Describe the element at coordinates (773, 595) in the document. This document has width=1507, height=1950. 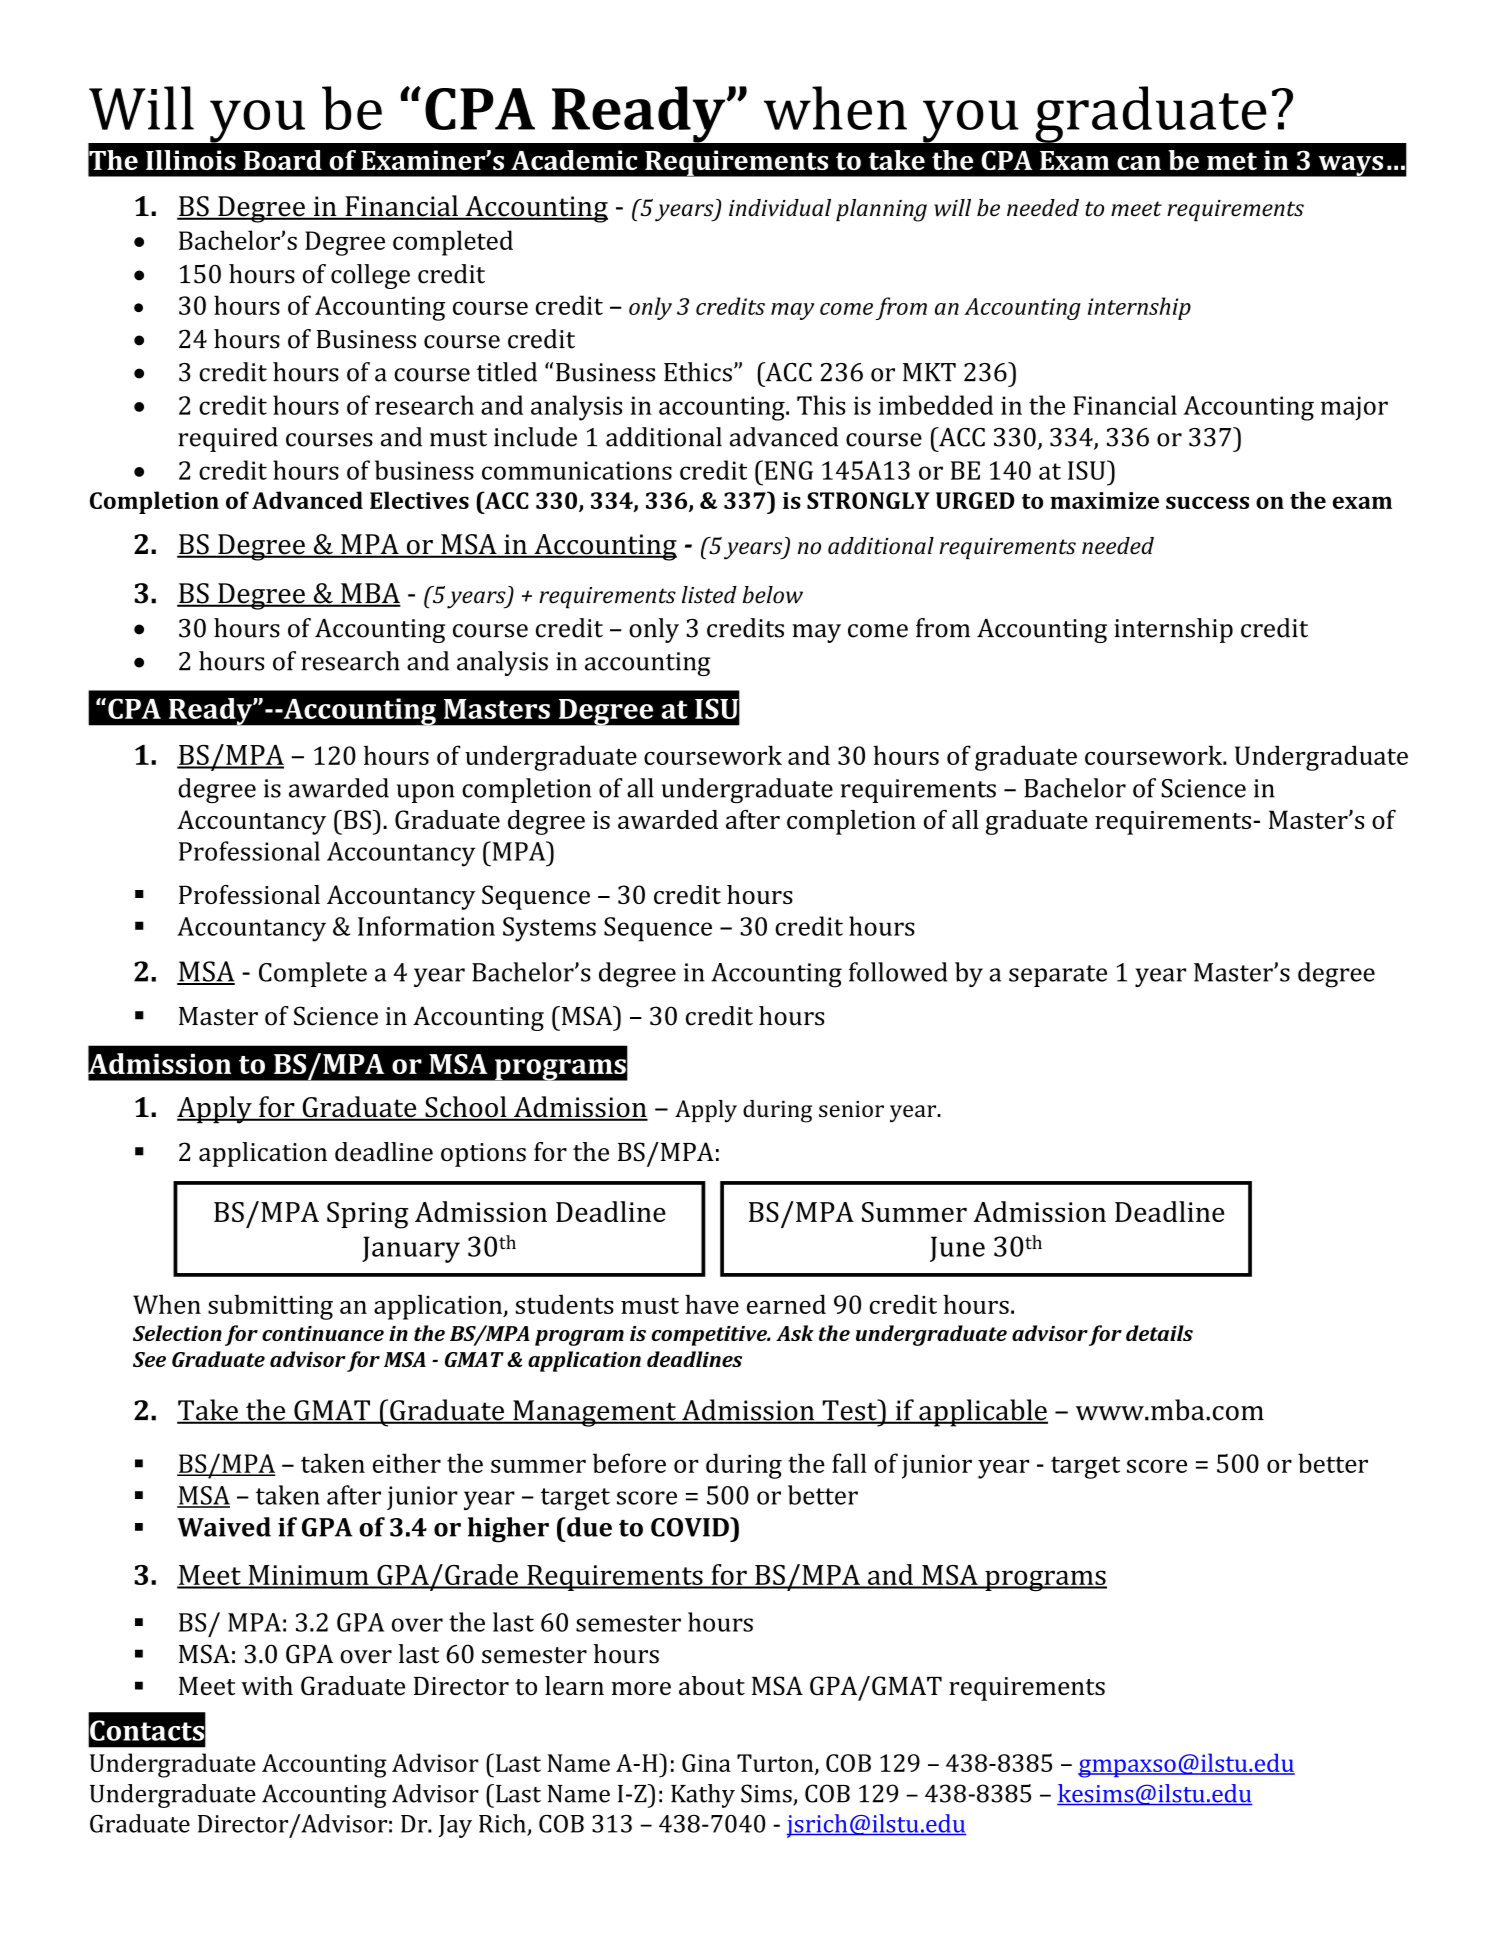
I see `below` at that location.
